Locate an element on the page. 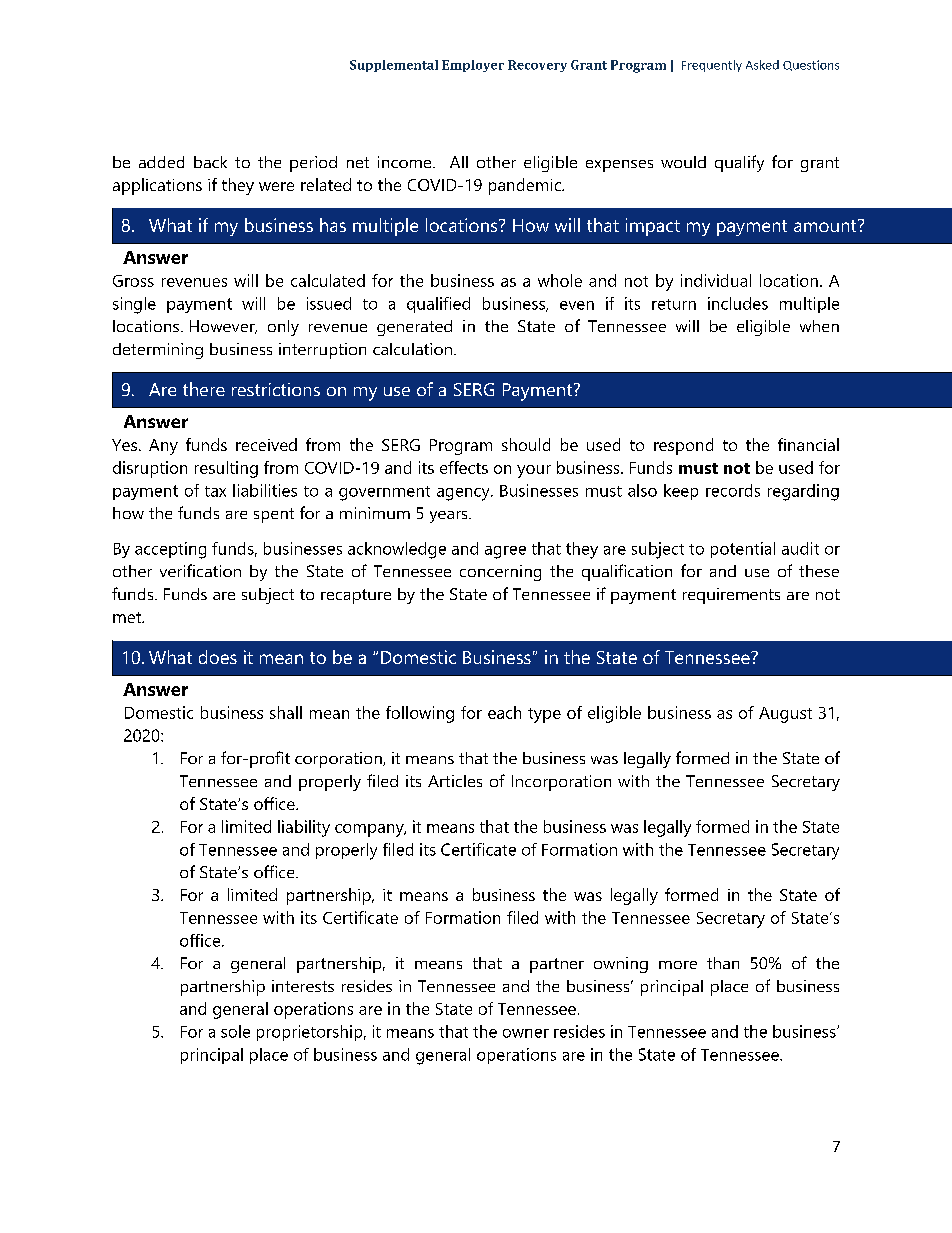 Image resolution: width=952 pixels, height=1233 pixels. potential is located at coordinates (743, 550).
